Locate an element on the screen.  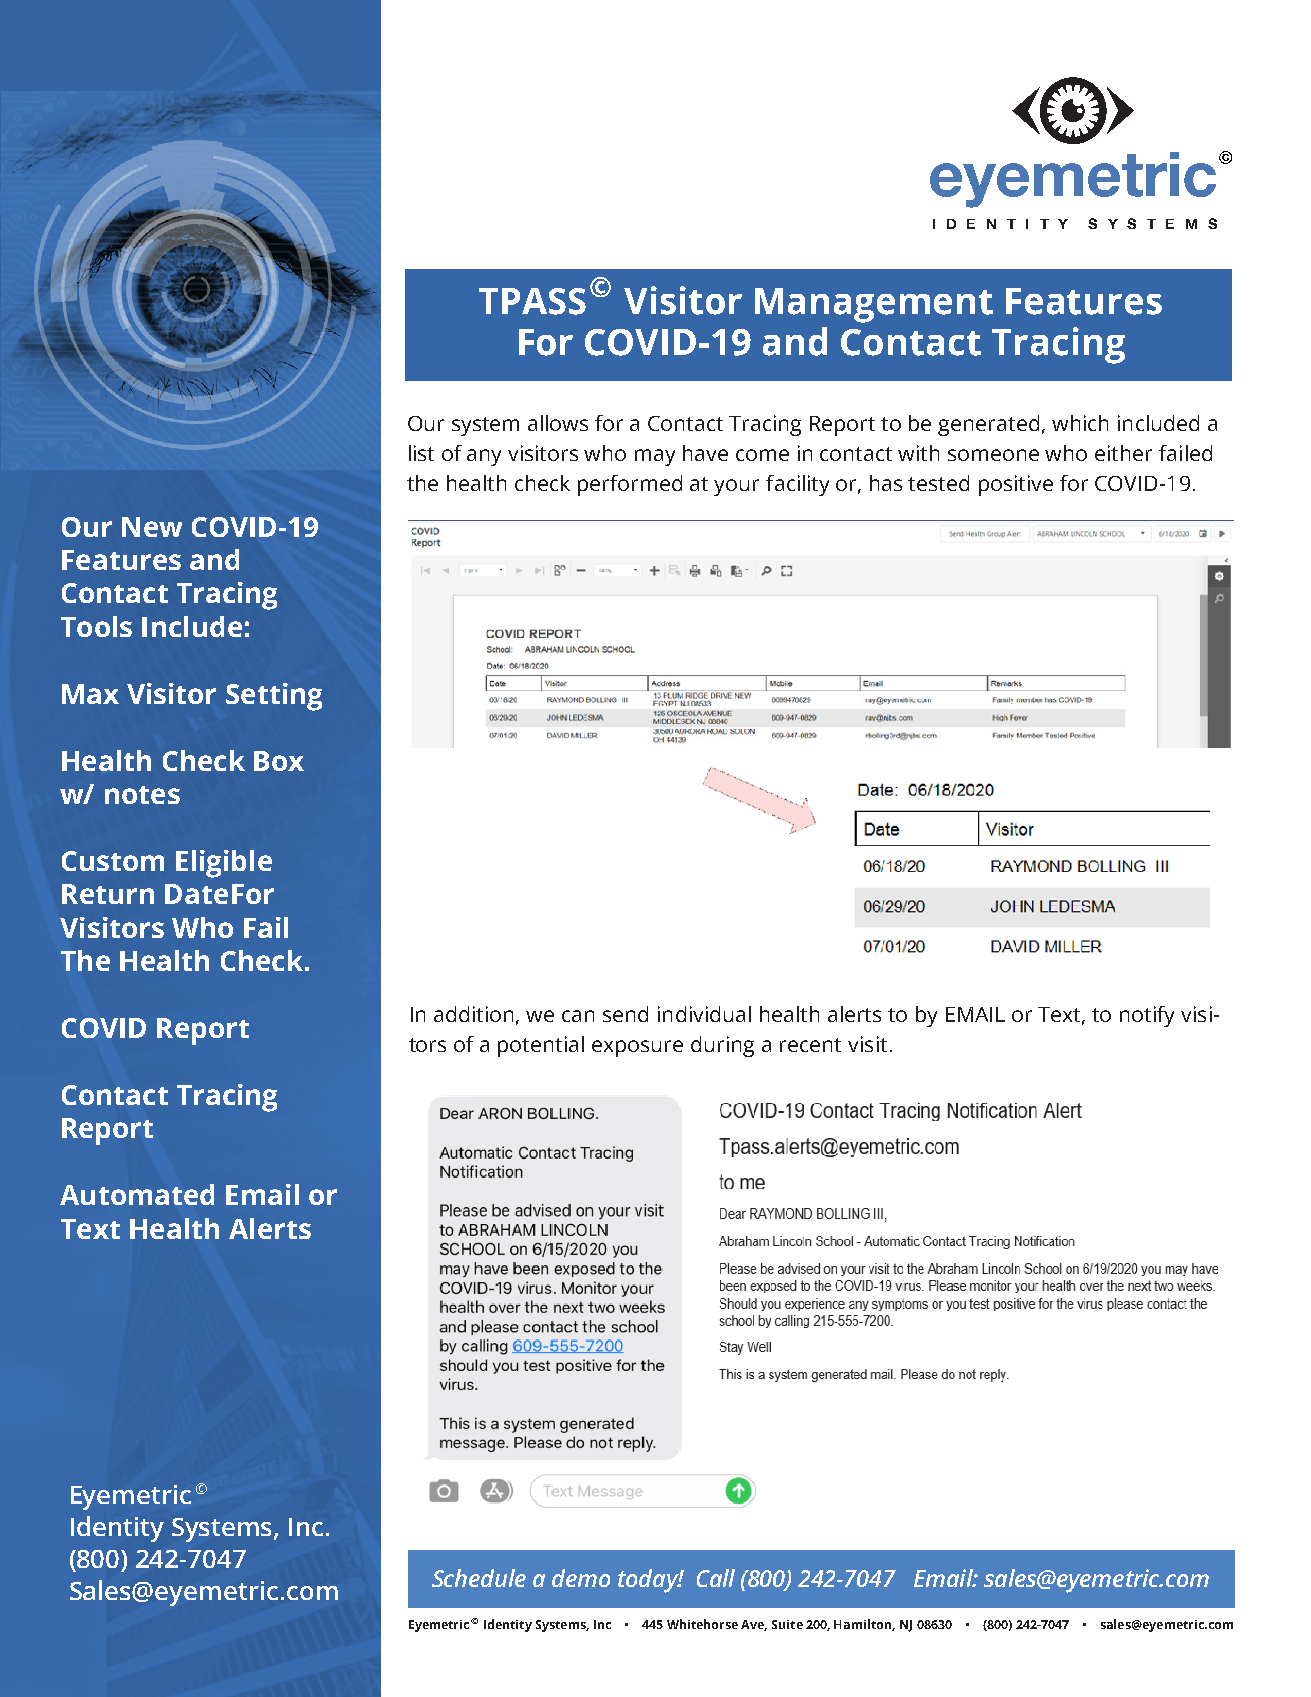
allows is located at coordinates (558, 423).
